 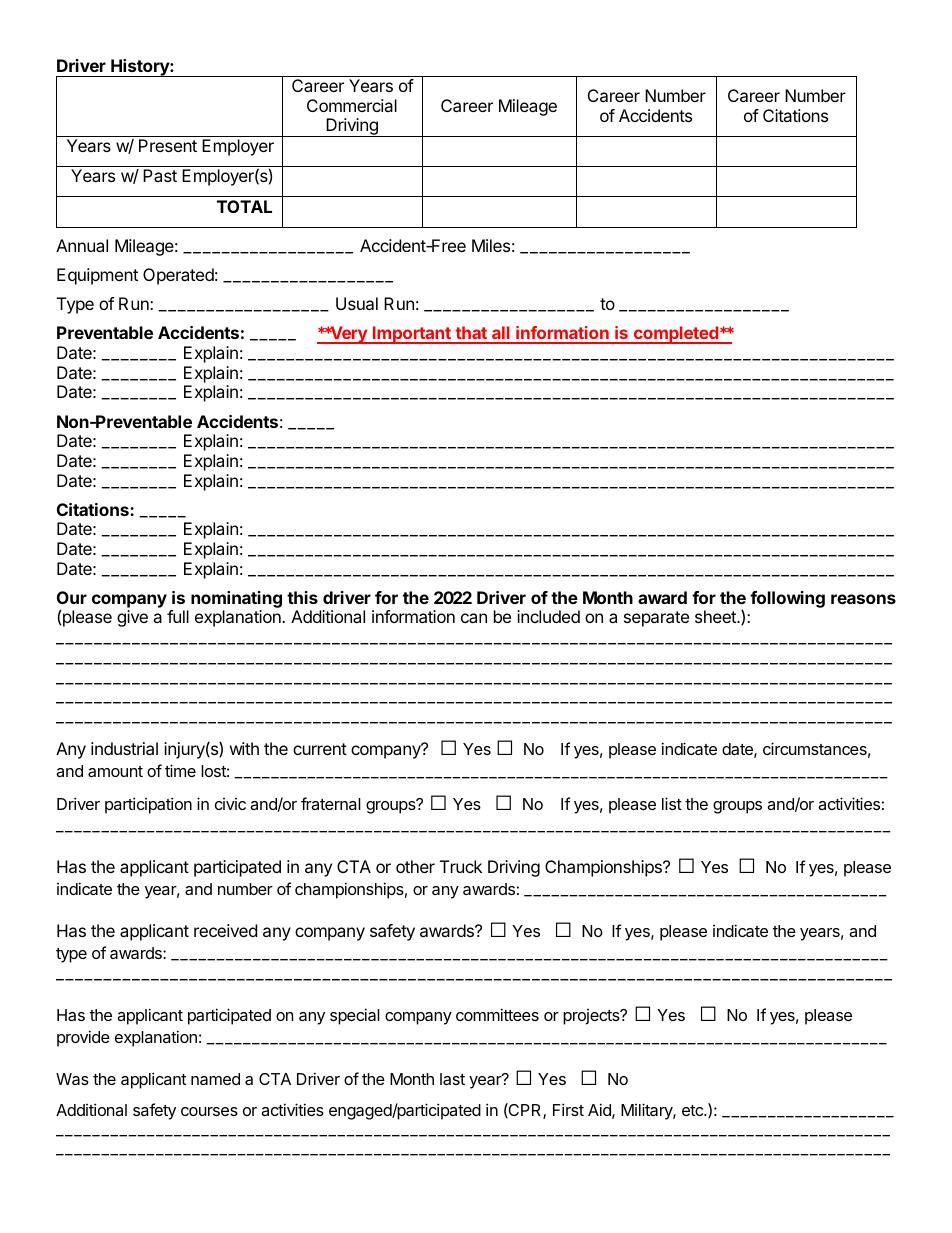 I want to click on completed, so click(x=675, y=335).
